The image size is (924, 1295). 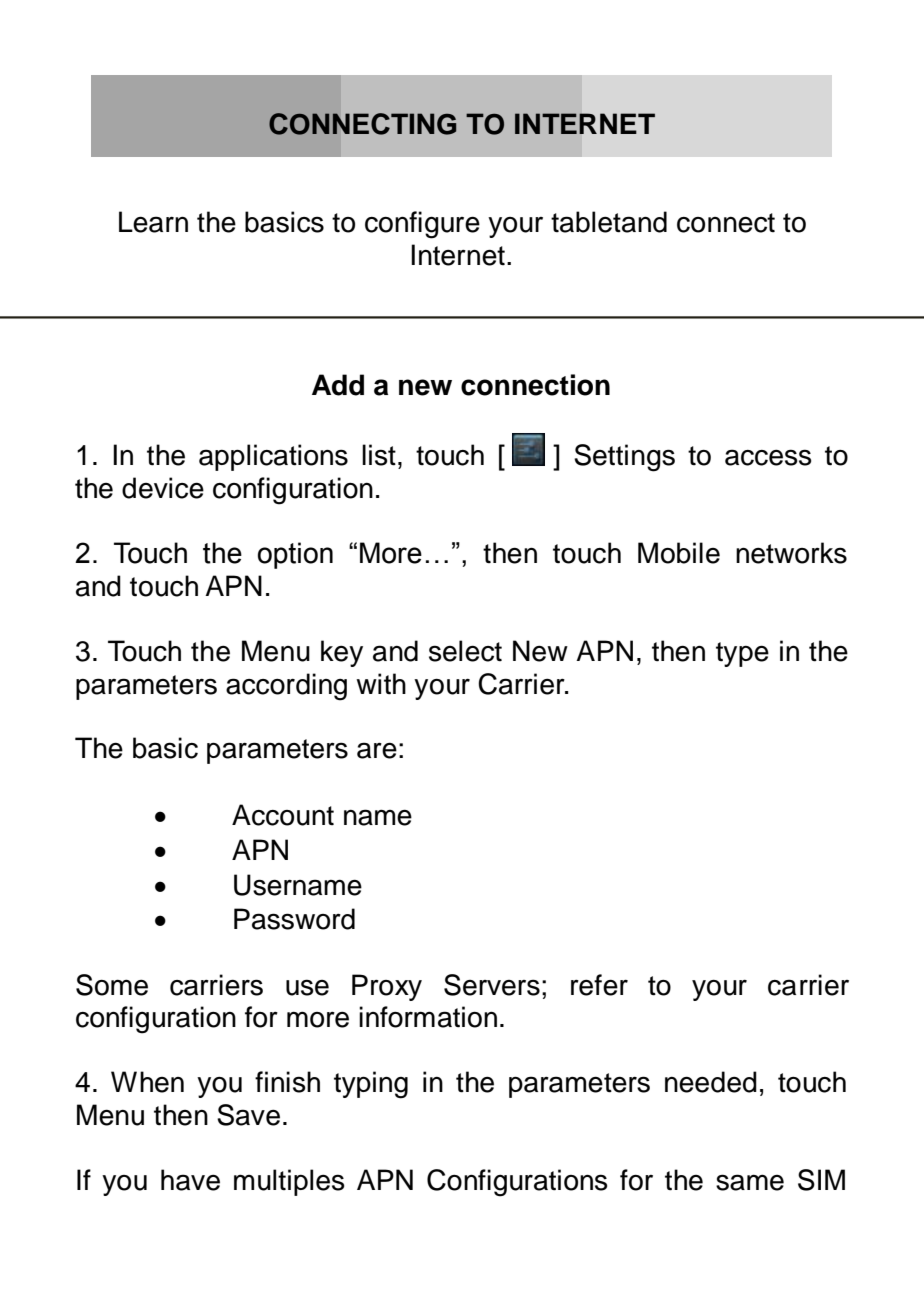 What do you see at coordinates (422, 225) in the screenshot?
I see `configure` at bounding box center [422, 225].
